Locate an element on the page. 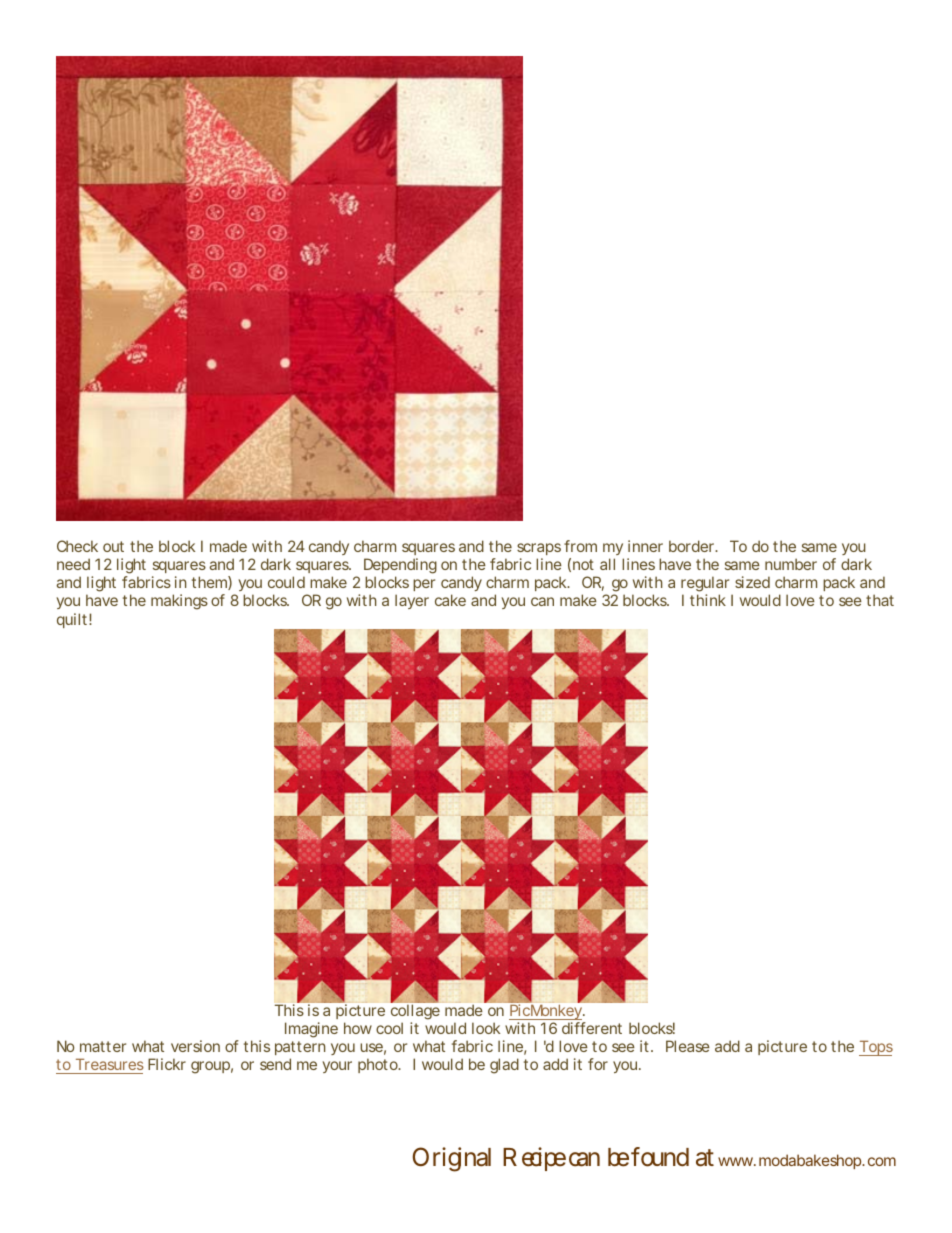  different is located at coordinates (592, 1028).
